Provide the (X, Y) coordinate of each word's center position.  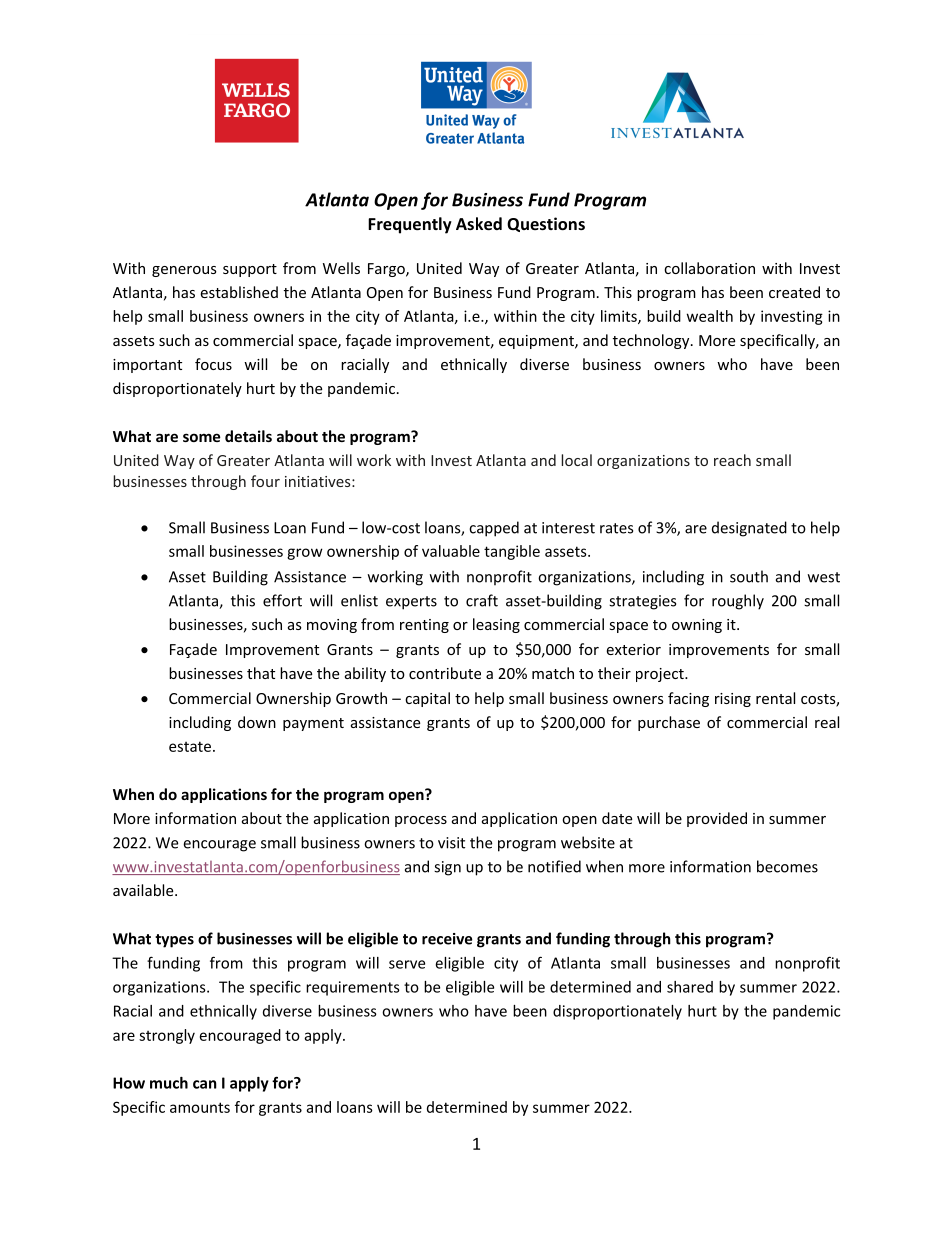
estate (191, 746)
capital (427, 699)
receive (447, 939)
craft (482, 600)
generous (184, 271)
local (576, 460)
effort (282, 600)
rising (733, 700)
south (749, 576)
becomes (787, 866)
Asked (479, 223)
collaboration (709, 268)
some (202, 437)
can (205, 1084)
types (174, 941)
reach (732, 460)
